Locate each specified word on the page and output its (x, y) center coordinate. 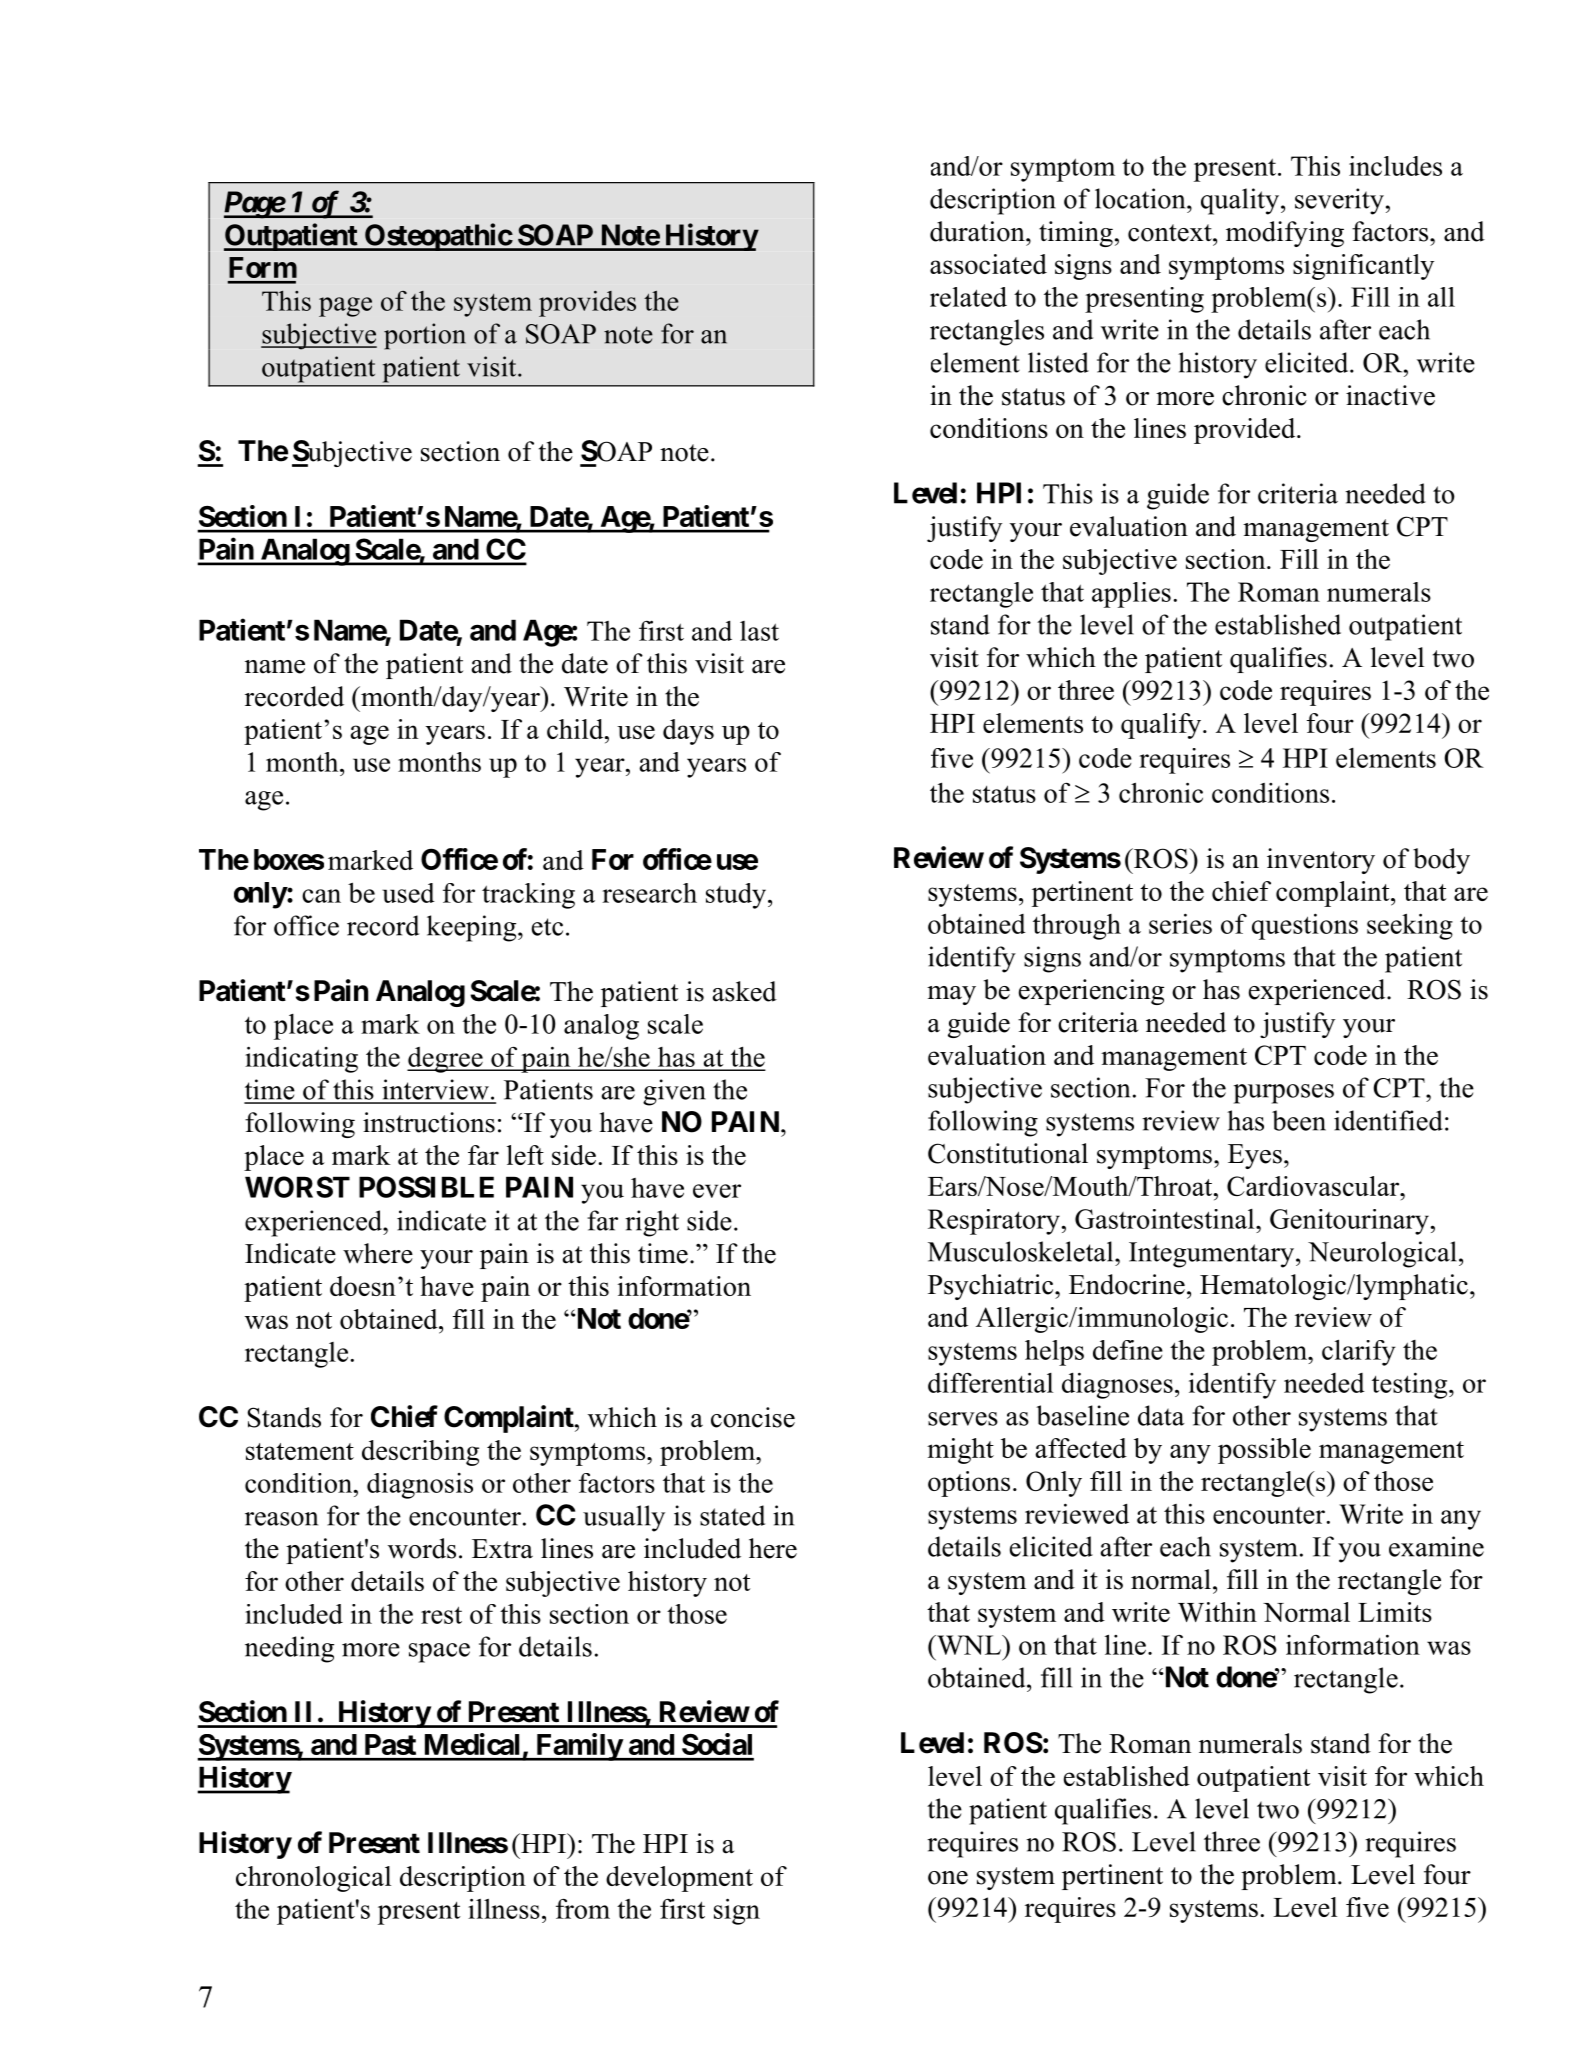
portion (425, 336)
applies (1131, 595)
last (759, 631)
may (951, 995)
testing (1411, 1385)
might (960, 1451)
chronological (313, 1879)
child (576, 729)
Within (1217, 1612)
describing (420, 1453)
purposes (1283, 1094)
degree (446, 1060)
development (679, 1879)
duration (978, 231)
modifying (1285, 234)
